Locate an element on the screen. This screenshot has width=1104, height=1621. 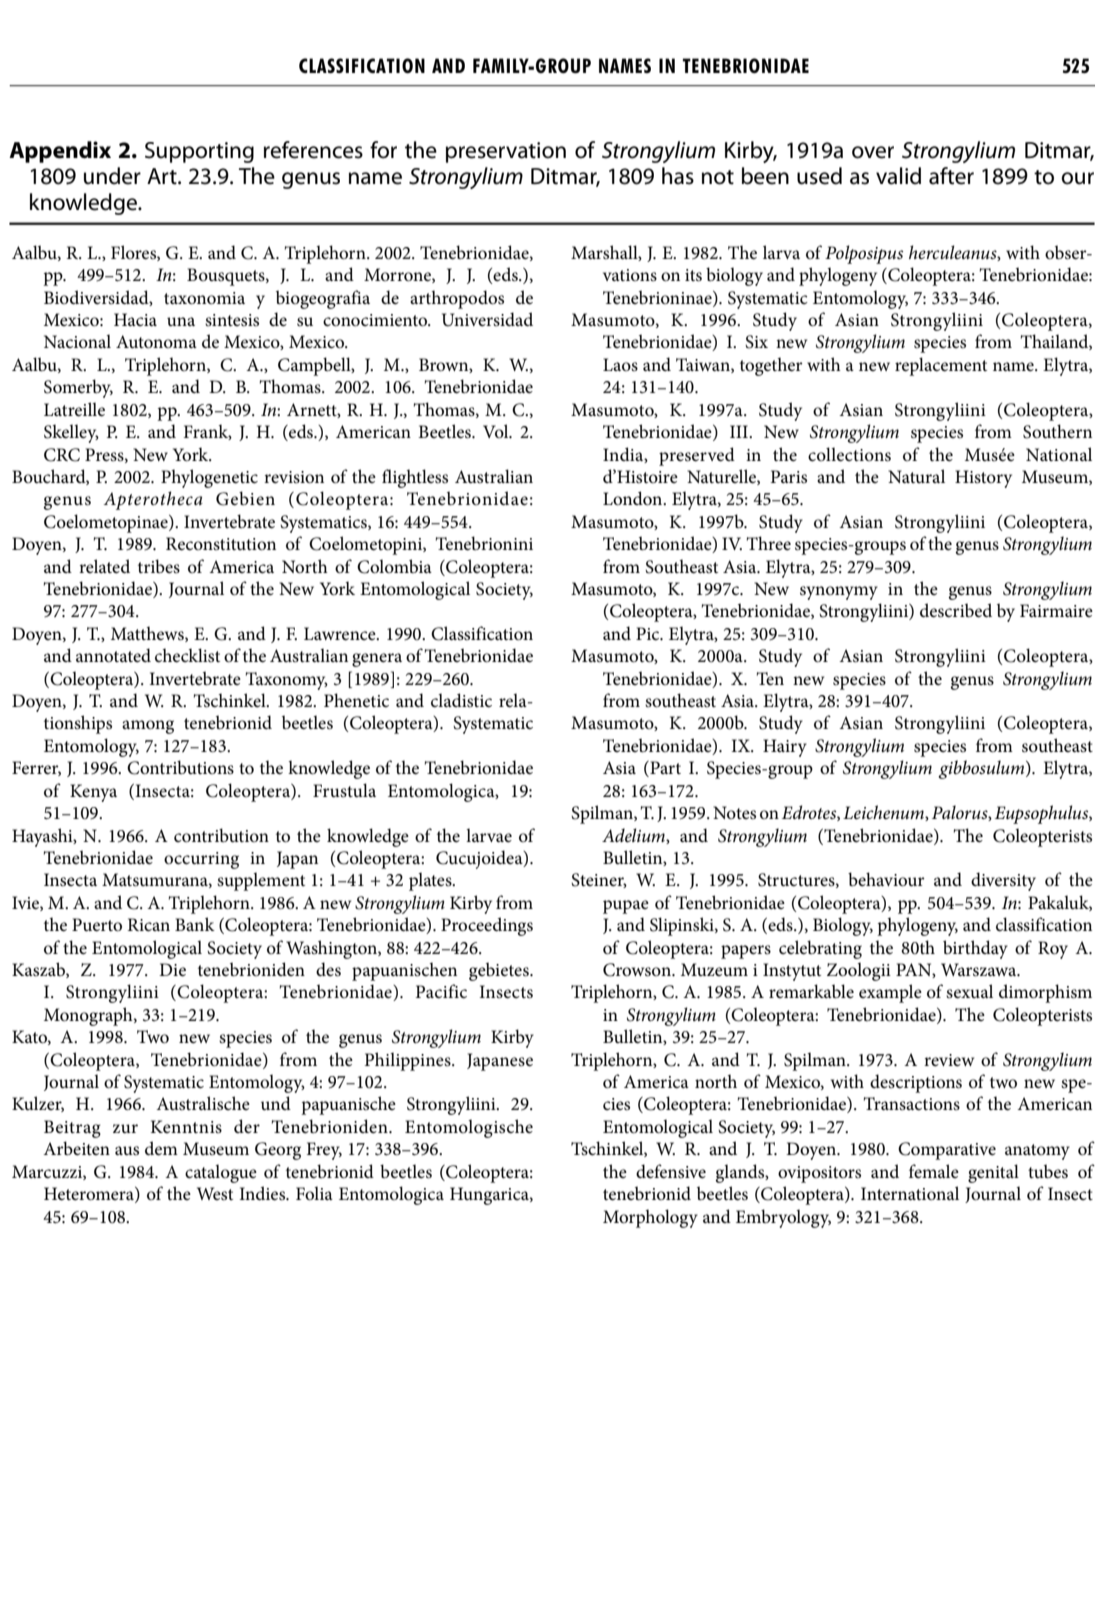
checklist is located at coordinates (187, 655).
